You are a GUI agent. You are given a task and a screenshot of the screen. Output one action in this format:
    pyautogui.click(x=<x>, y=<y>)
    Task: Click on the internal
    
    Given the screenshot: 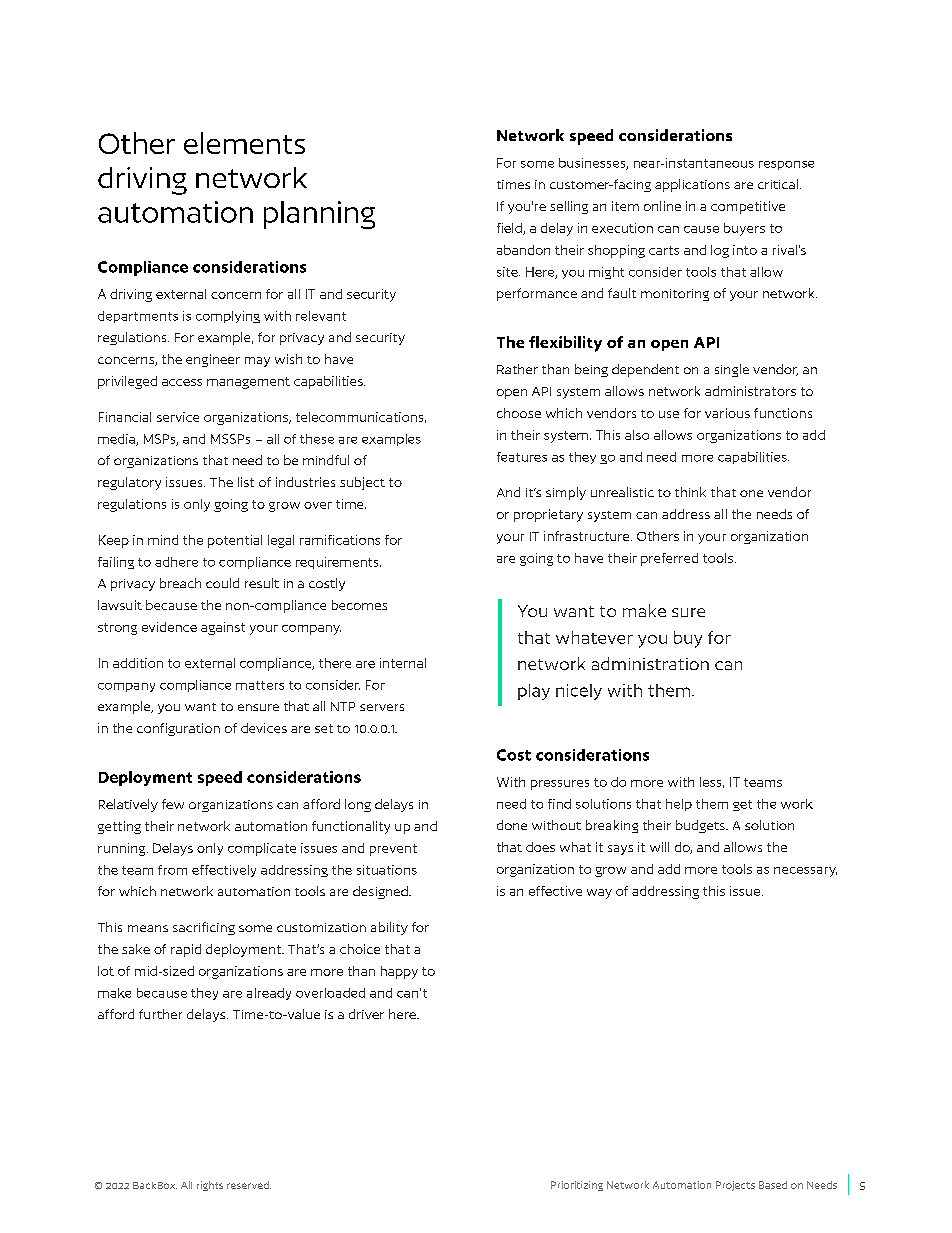 What is the action you would take?
    pyautogui.click(x=403, y=663)
